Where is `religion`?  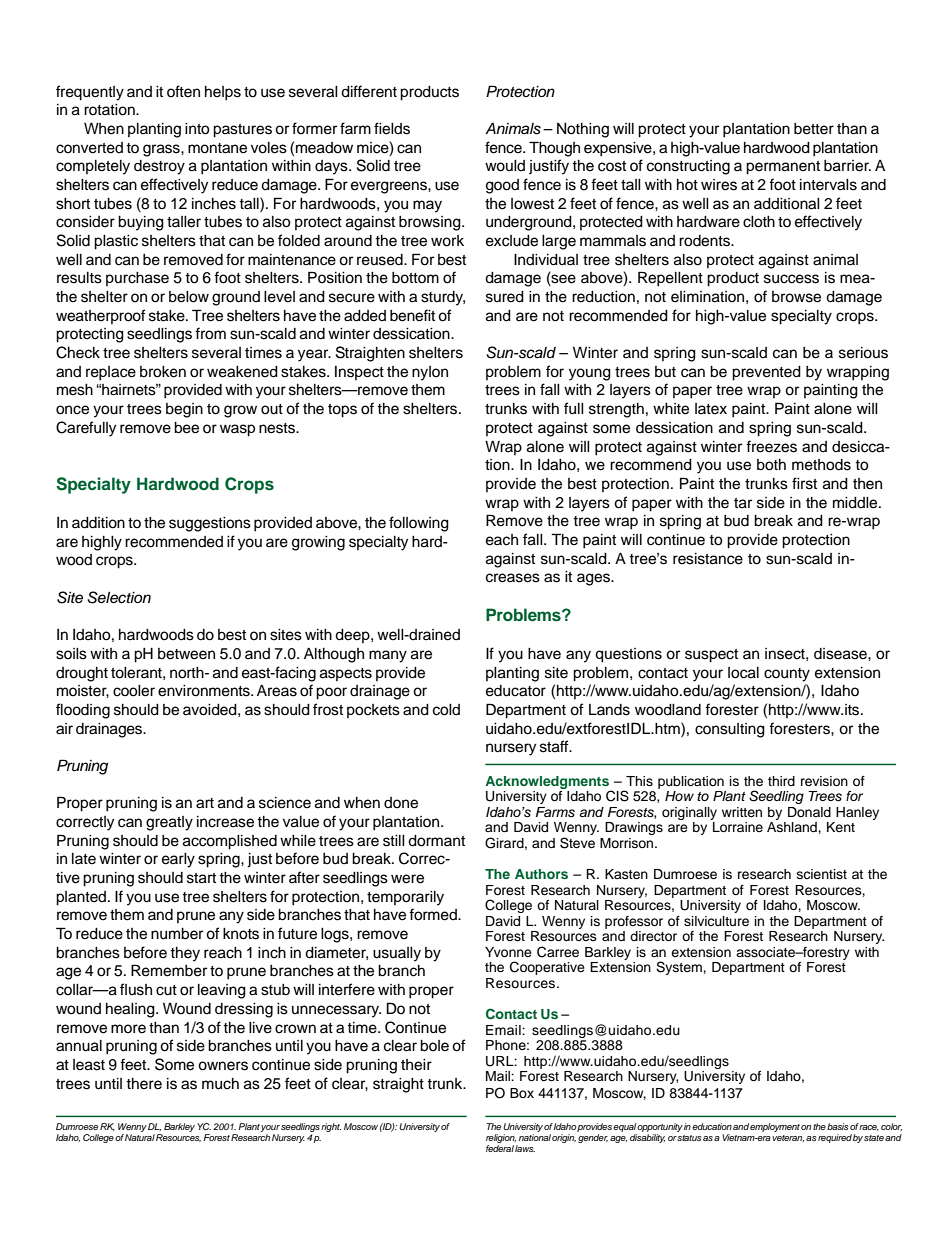 religion is located at coordinates (501, 1138).
